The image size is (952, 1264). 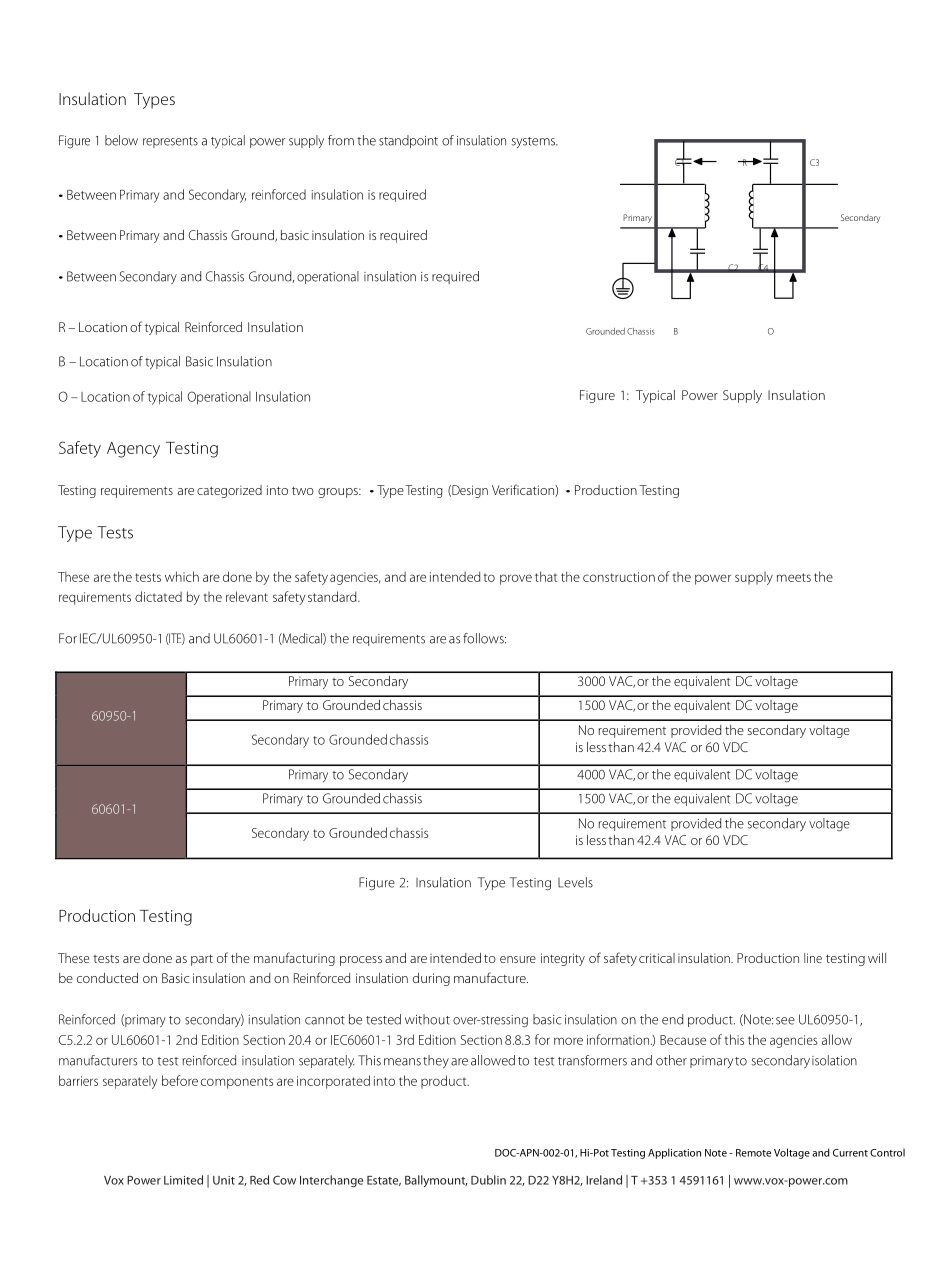 What do you see at coordinates (183, 1180) in the screenshot?
I see `Limited` at bounding box center [183, 1180].
